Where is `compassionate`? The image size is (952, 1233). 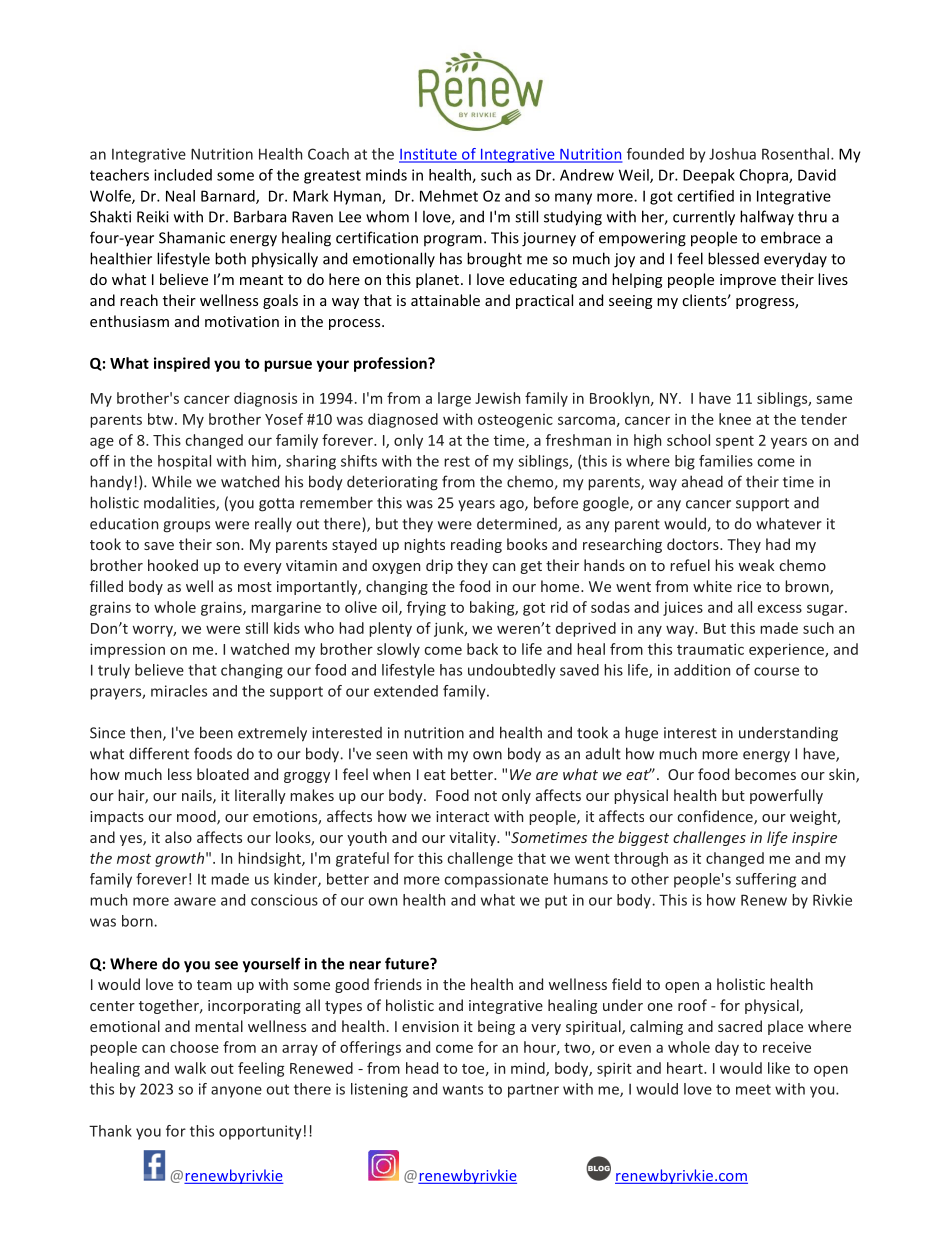 compassionate is located at coordinates (496, 880).
